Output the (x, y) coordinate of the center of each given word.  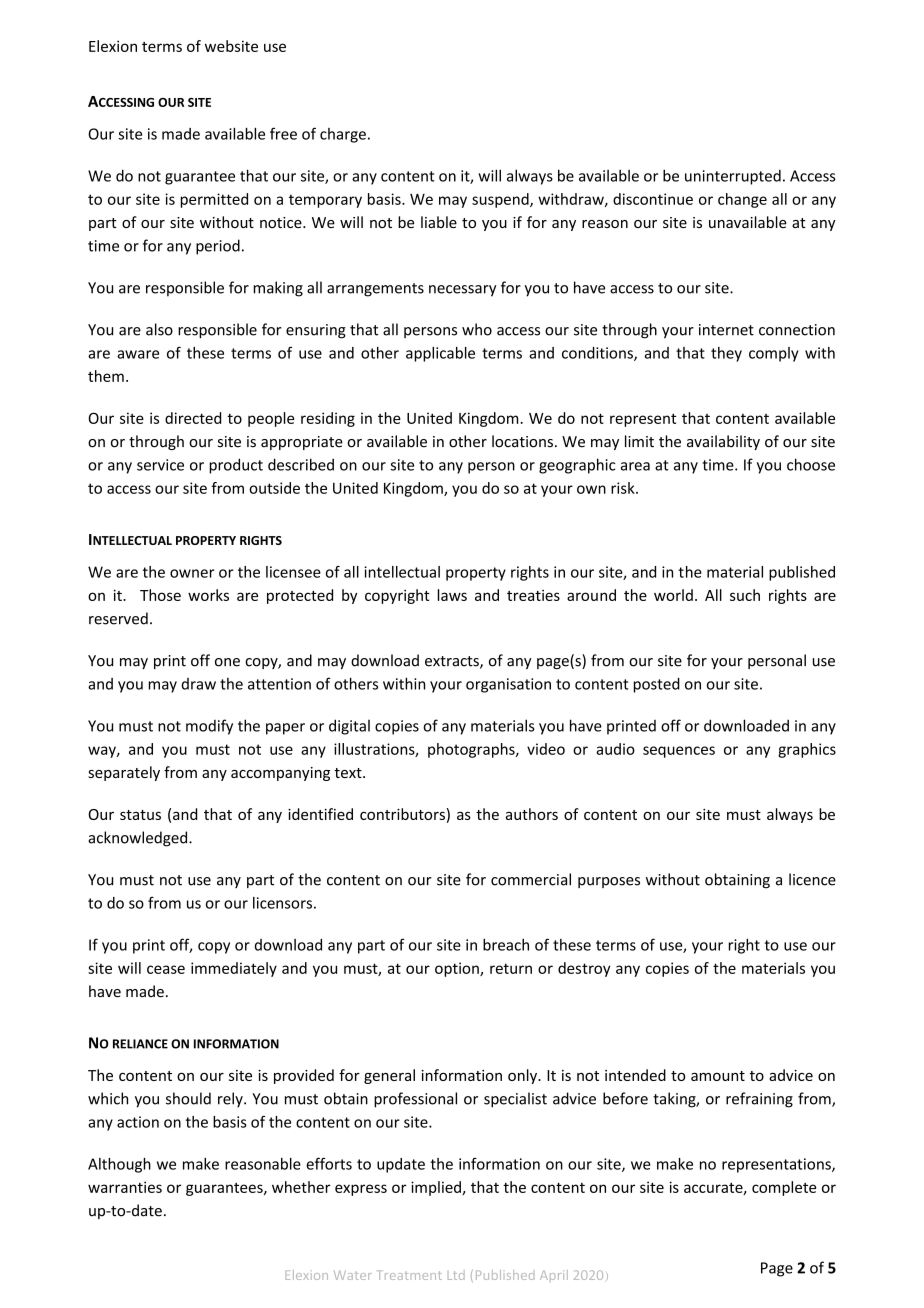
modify (209, 727)
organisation (508, 685)
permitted (214, 200)
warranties (125, 1187)
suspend (501, 200)
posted (657, 685)
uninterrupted (733, 177)
